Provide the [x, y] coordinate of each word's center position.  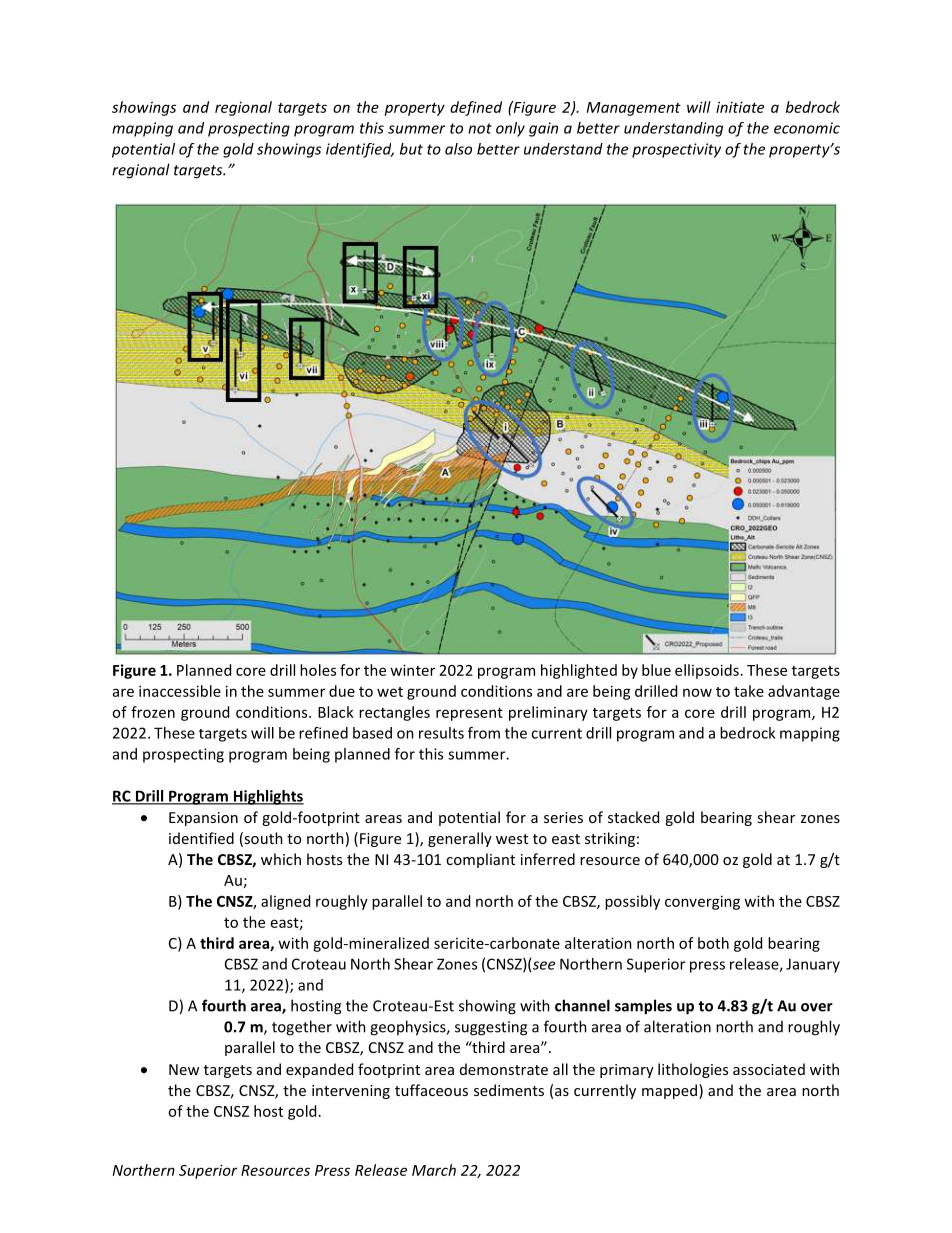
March [434, 1170]
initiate [740, 107]
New [184, 1069]
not [480, 128]
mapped [671, 1091]
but [411, 149]
